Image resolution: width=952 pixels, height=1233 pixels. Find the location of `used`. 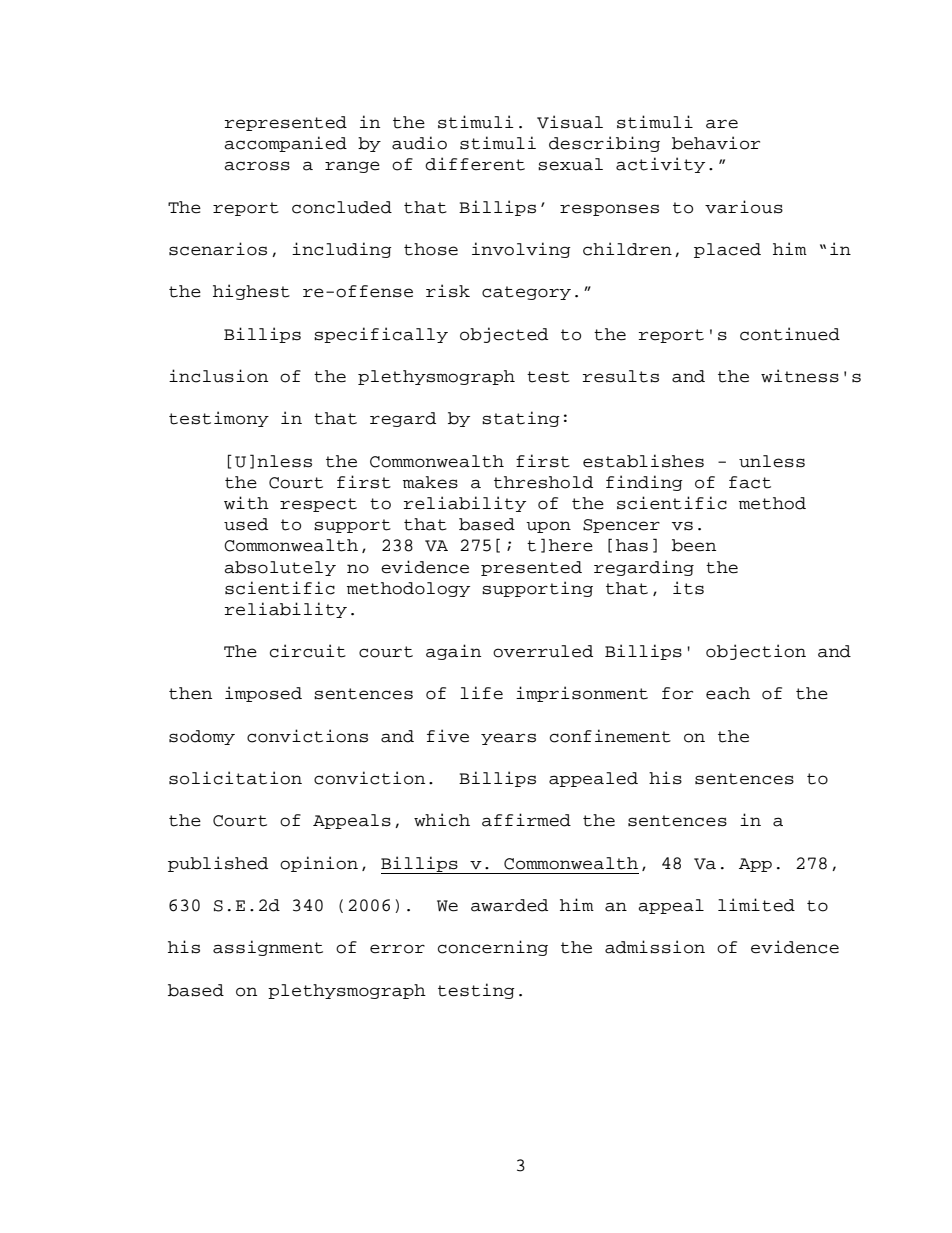

used is located at coordinates (246, 524).
